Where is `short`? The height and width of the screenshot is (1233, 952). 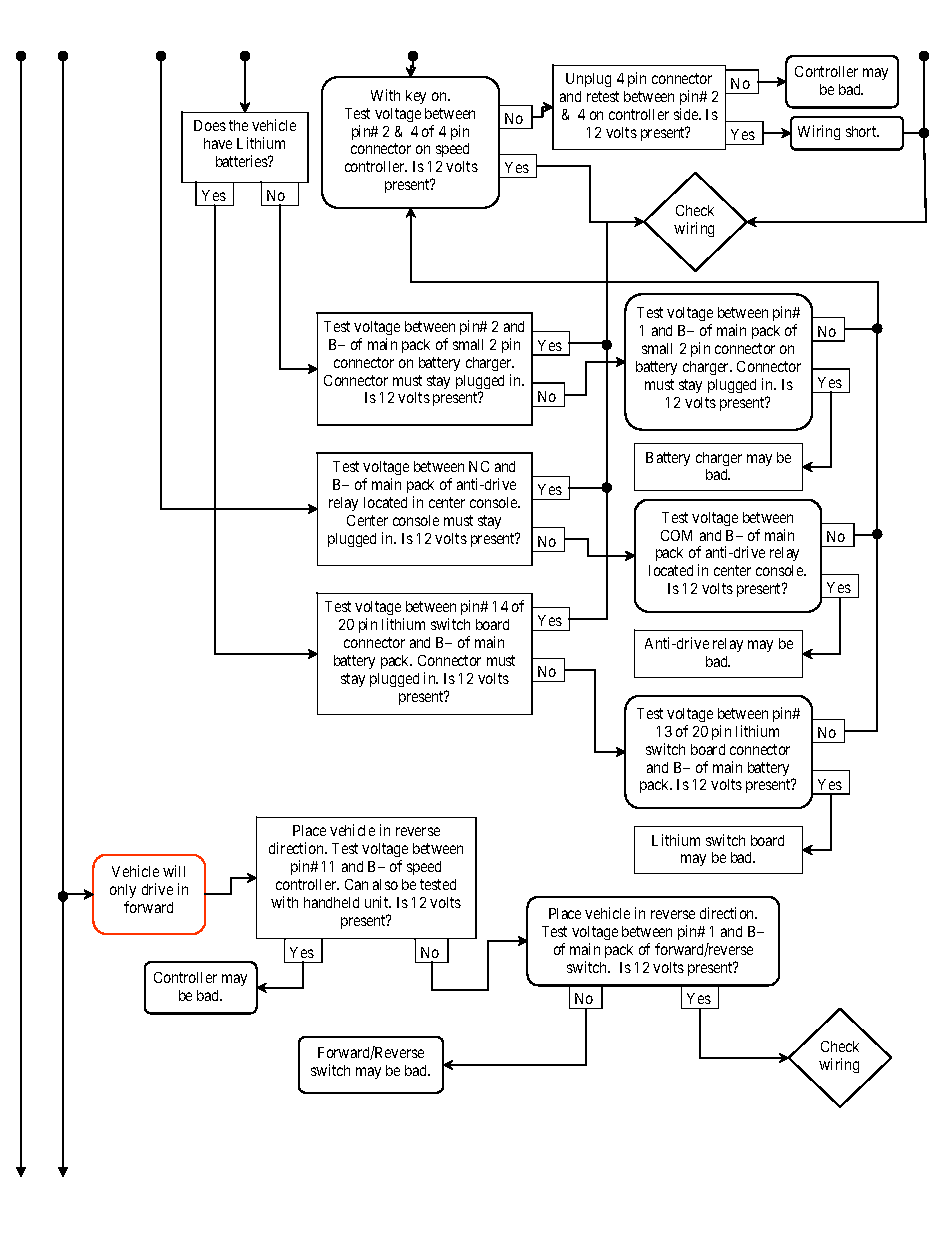
short is located at coordinates (862, 131).
